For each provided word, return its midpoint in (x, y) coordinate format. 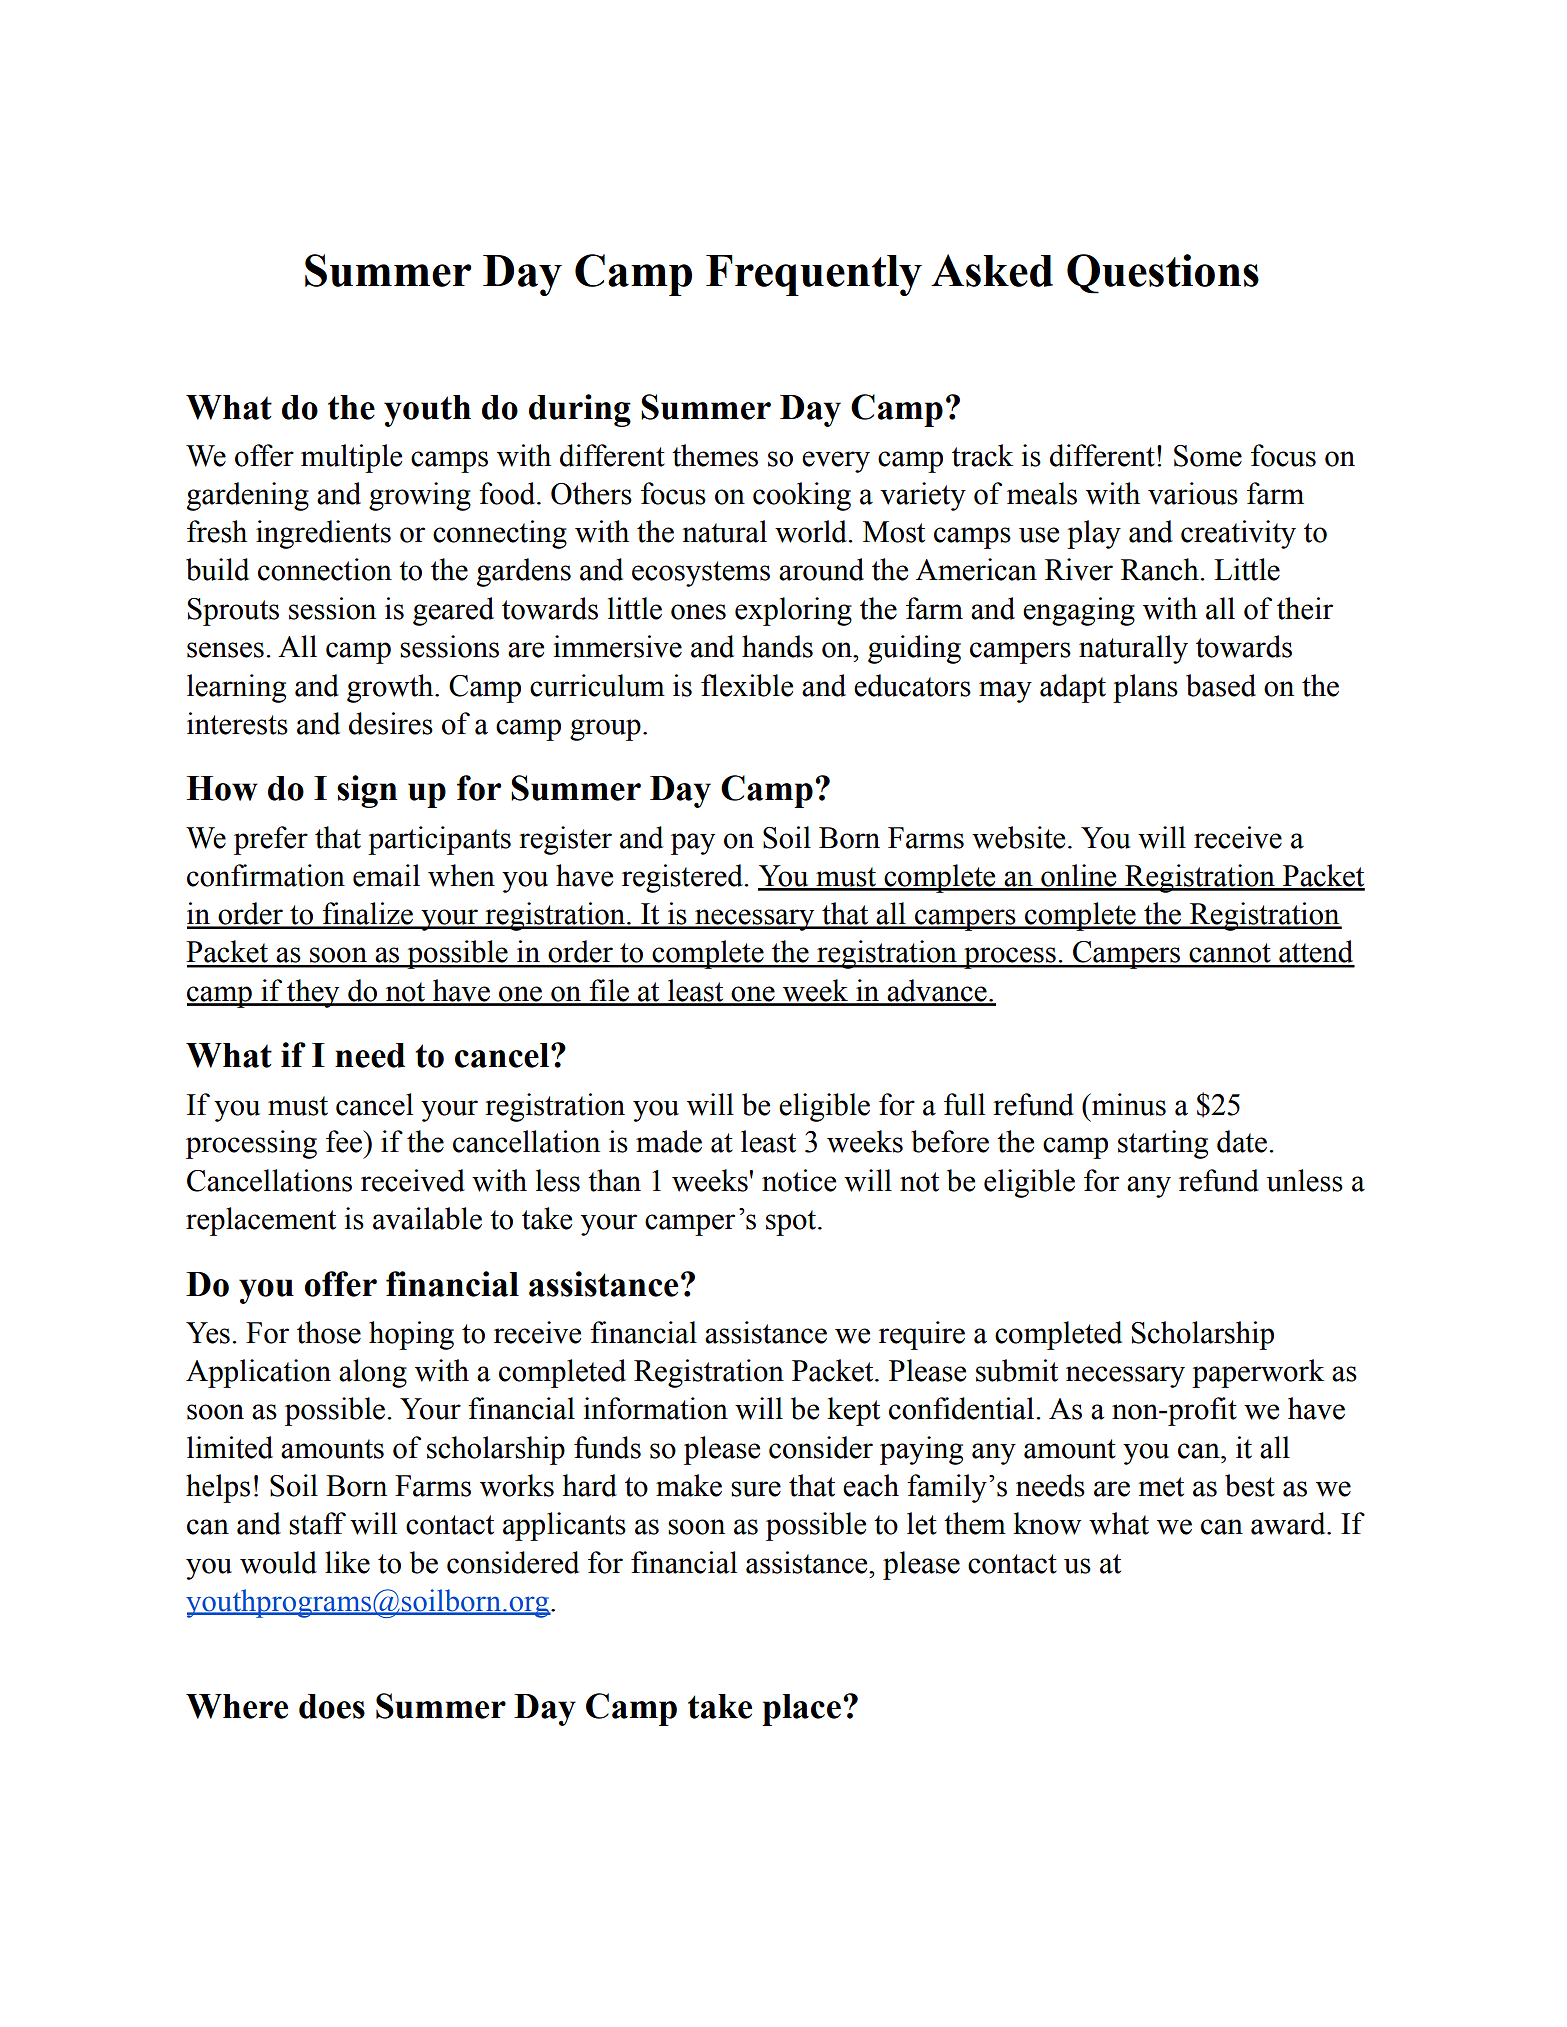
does (332, 1706)
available (427, 1218)
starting (1163, 1144)
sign (367, 791)
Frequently (814, 275)
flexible (747, 685)
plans (1145, 688)
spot (792, 1223)
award (1289, 1523)
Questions (1163, 274)
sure (756, 1489)
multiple (351, 458)
